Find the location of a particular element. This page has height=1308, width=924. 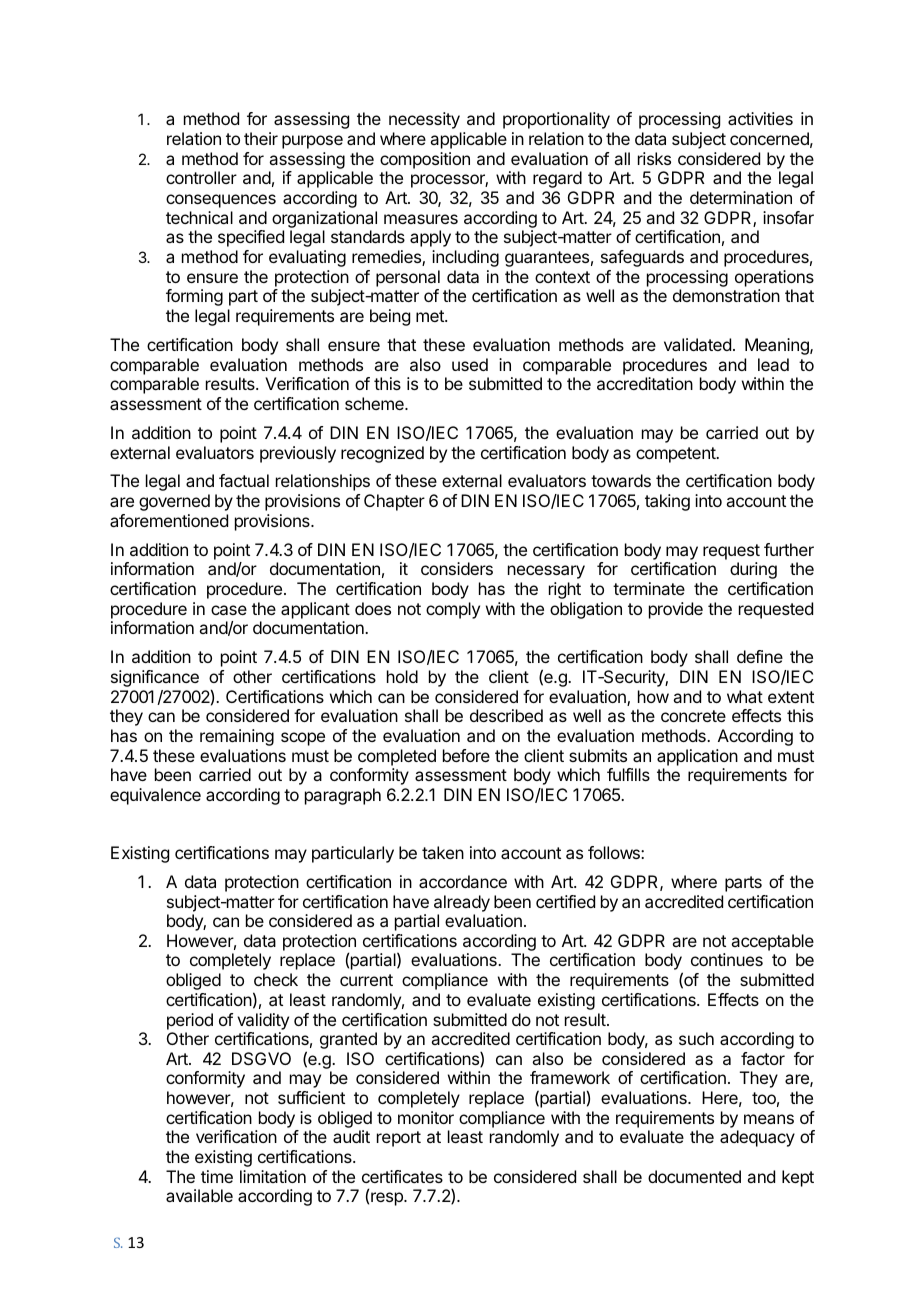

time is located at coordinates (217, 1176).
